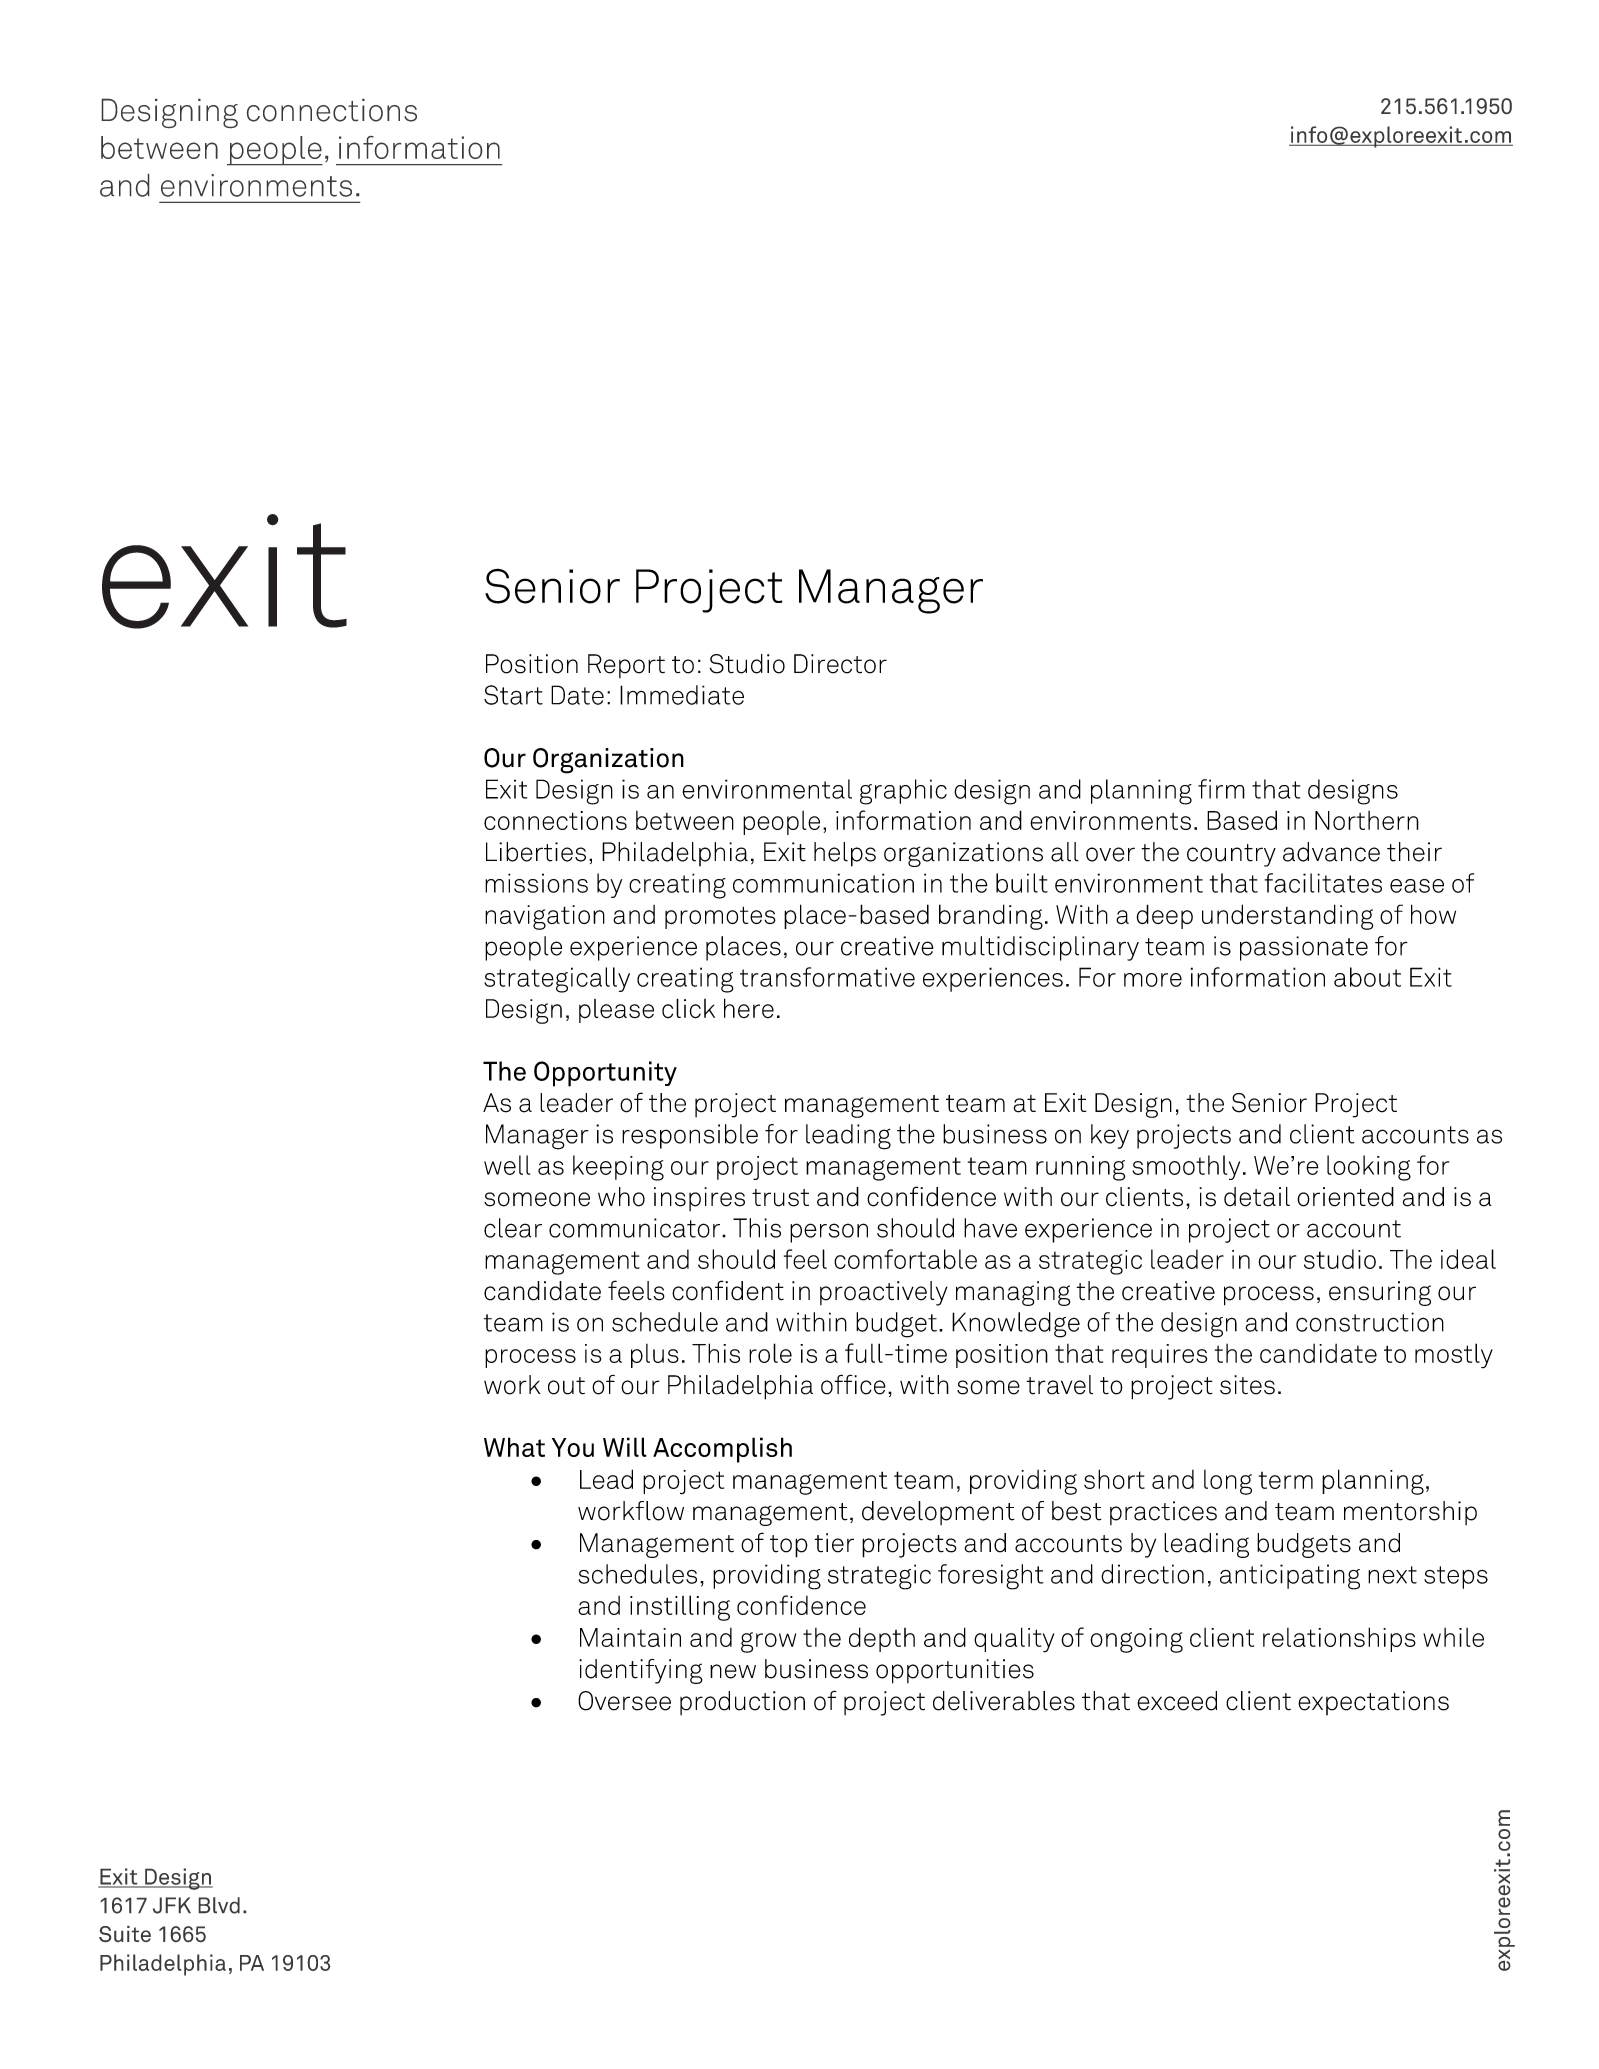 This page has width=1599, height=2069. What do you see at coordinates (834, 1543) in the page?
I see `tier` at bounding box center [834, 1543].
